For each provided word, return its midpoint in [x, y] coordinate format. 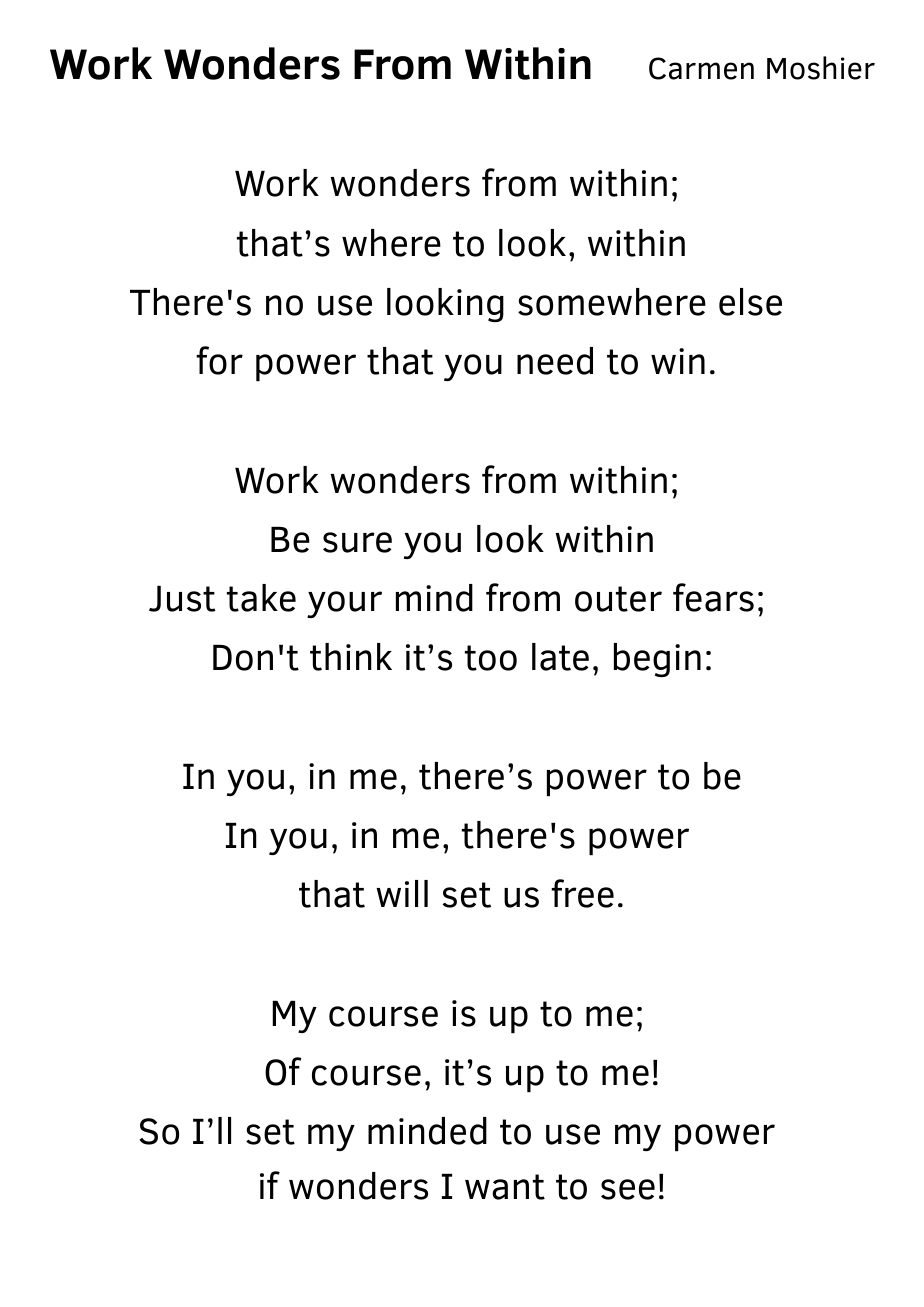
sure [357, 542]
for [219, 360]
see [628, 1189]
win [678, 361]
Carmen [701, 68]
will [402, 893]
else [750, 302]
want [505, 1187]
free [582, 893]
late [560, 657]
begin [657, 660]
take [261, 598]
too [491, 658]
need [555, 361]
